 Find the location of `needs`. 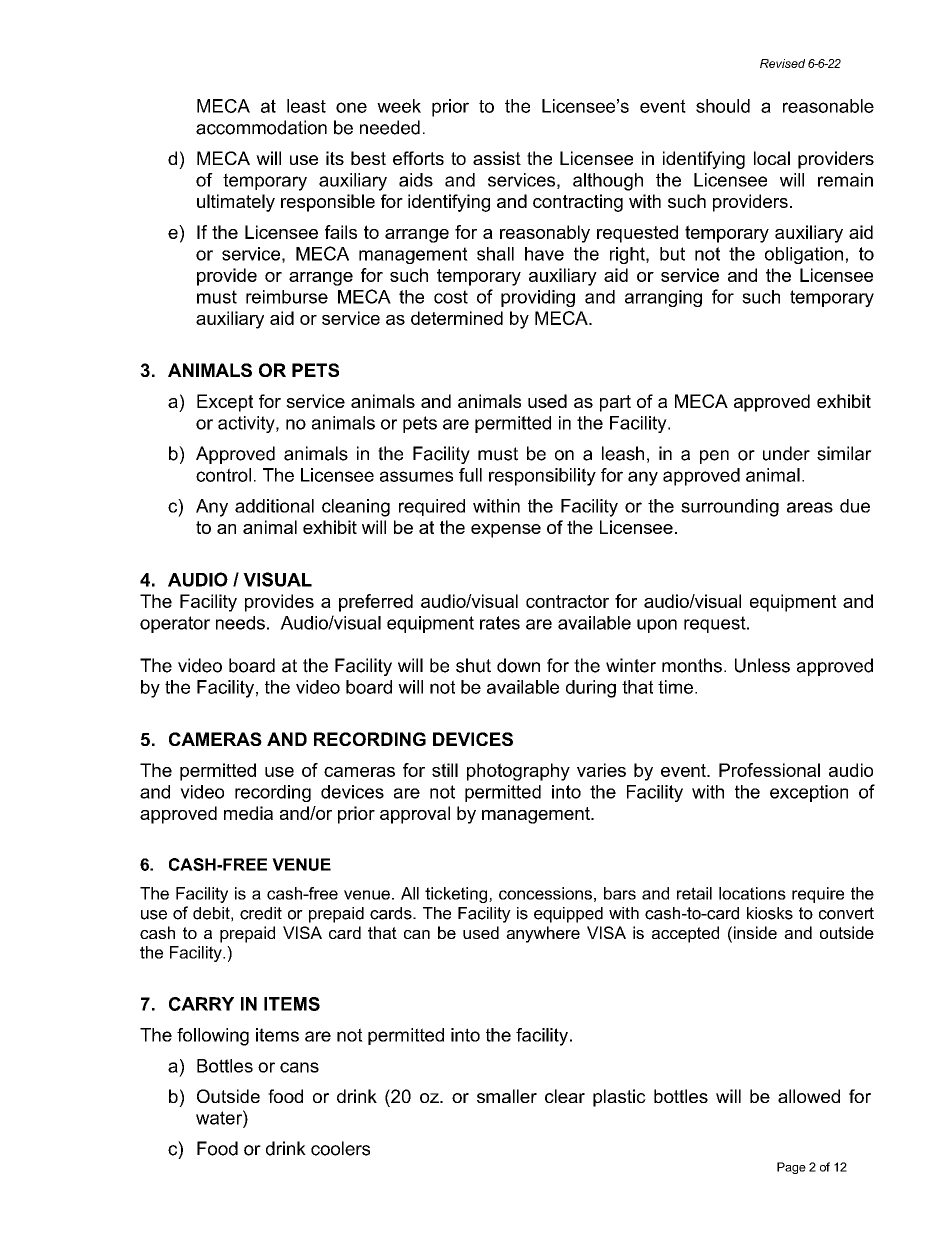

needs is located at coordinates (240, 623).
